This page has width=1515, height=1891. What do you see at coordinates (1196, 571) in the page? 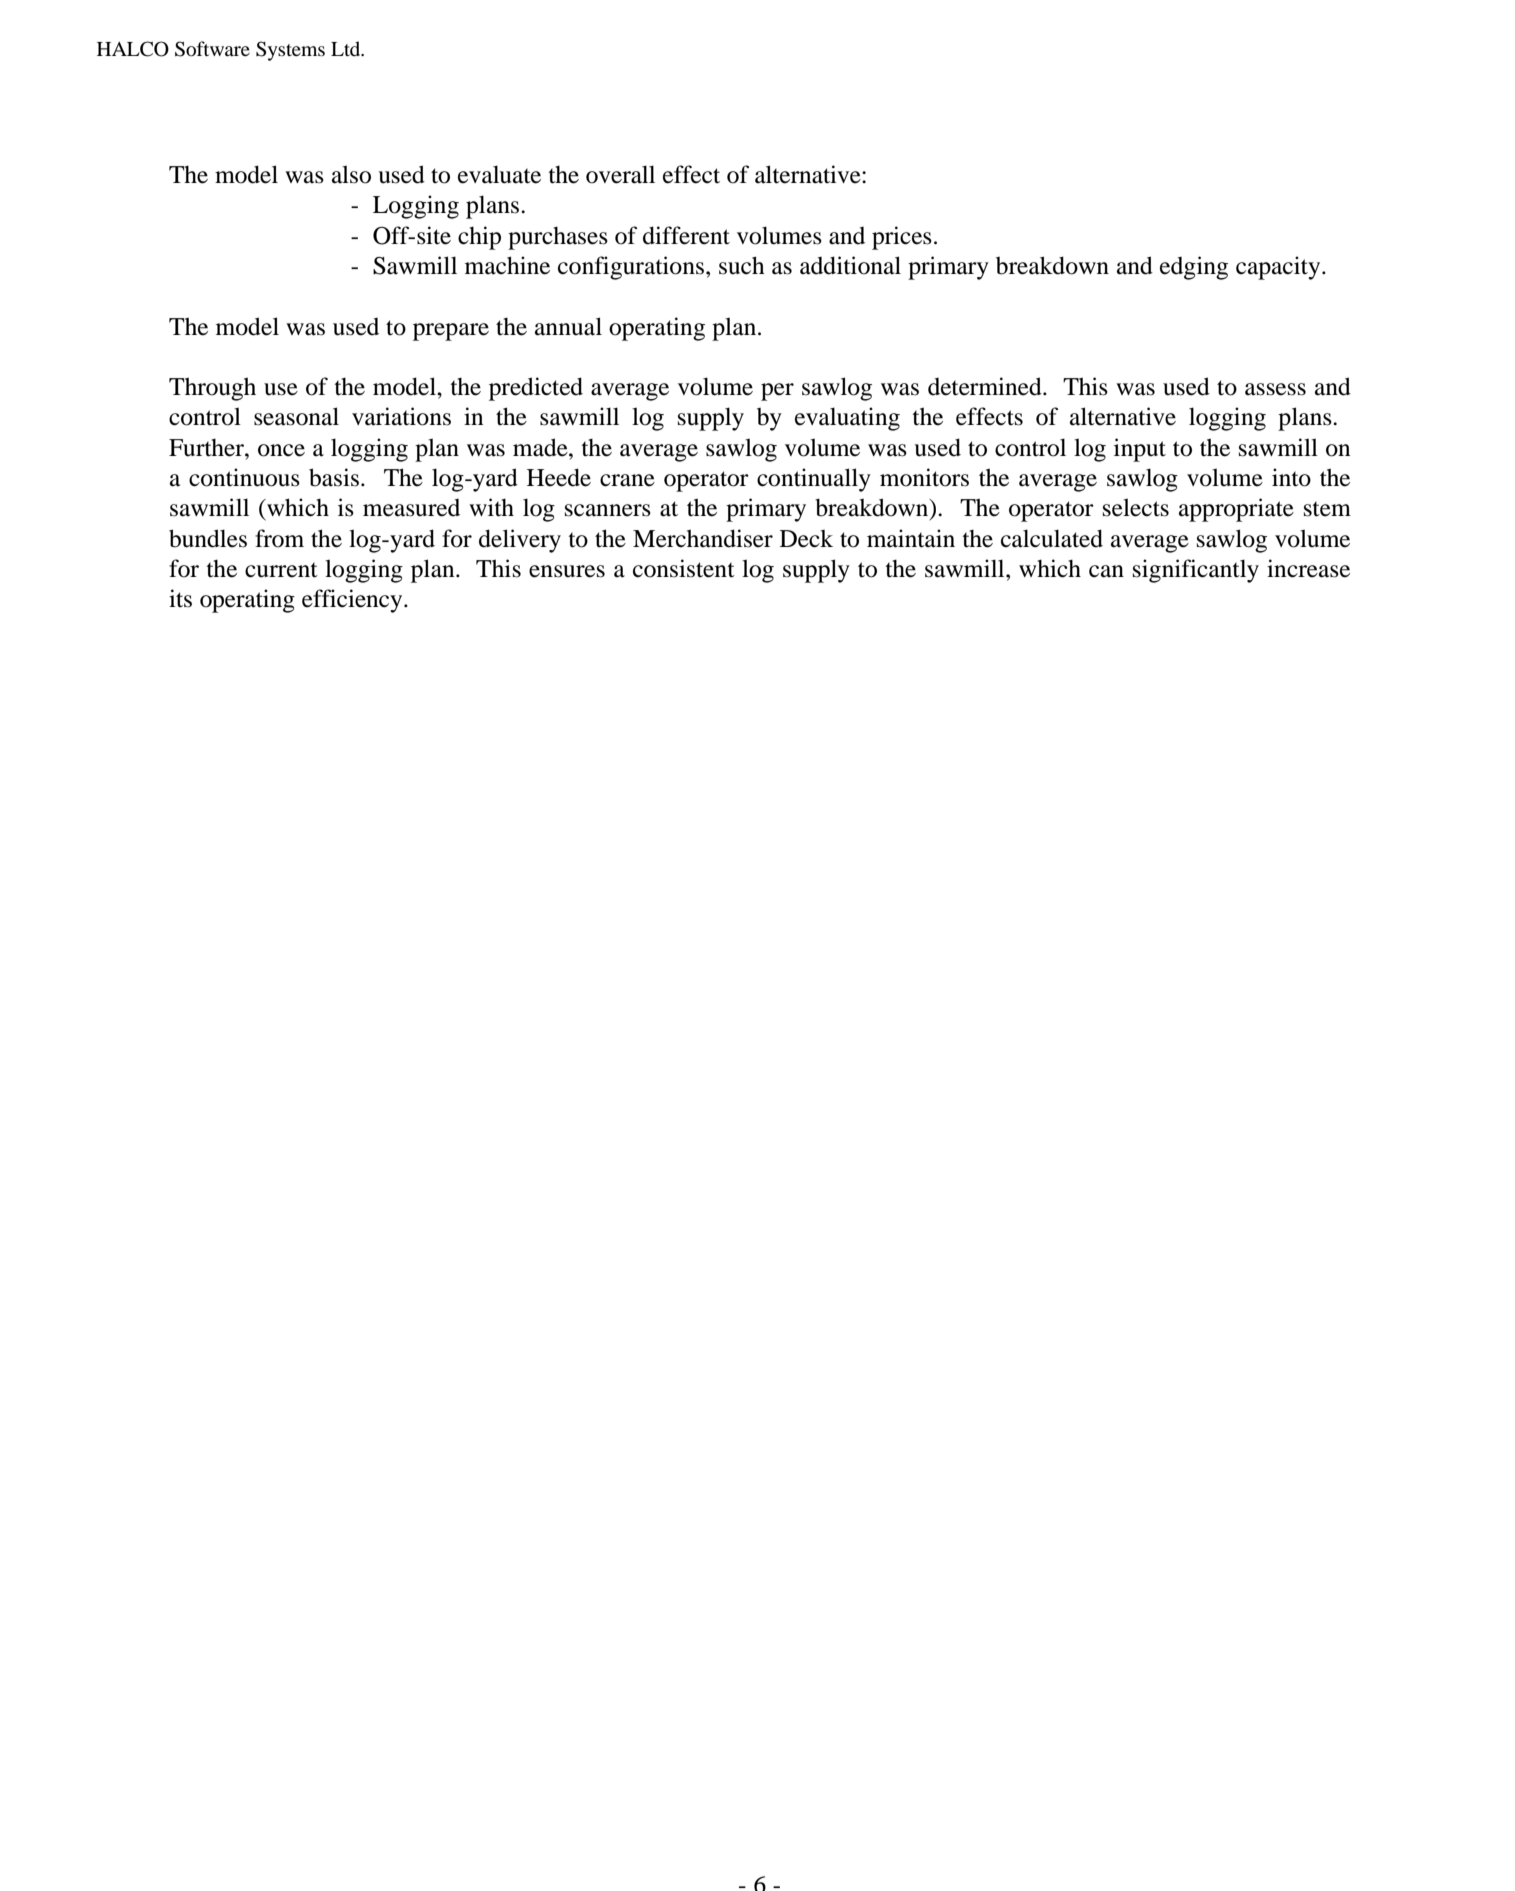
I see `significantly` at bounding box center [1196, 571].
